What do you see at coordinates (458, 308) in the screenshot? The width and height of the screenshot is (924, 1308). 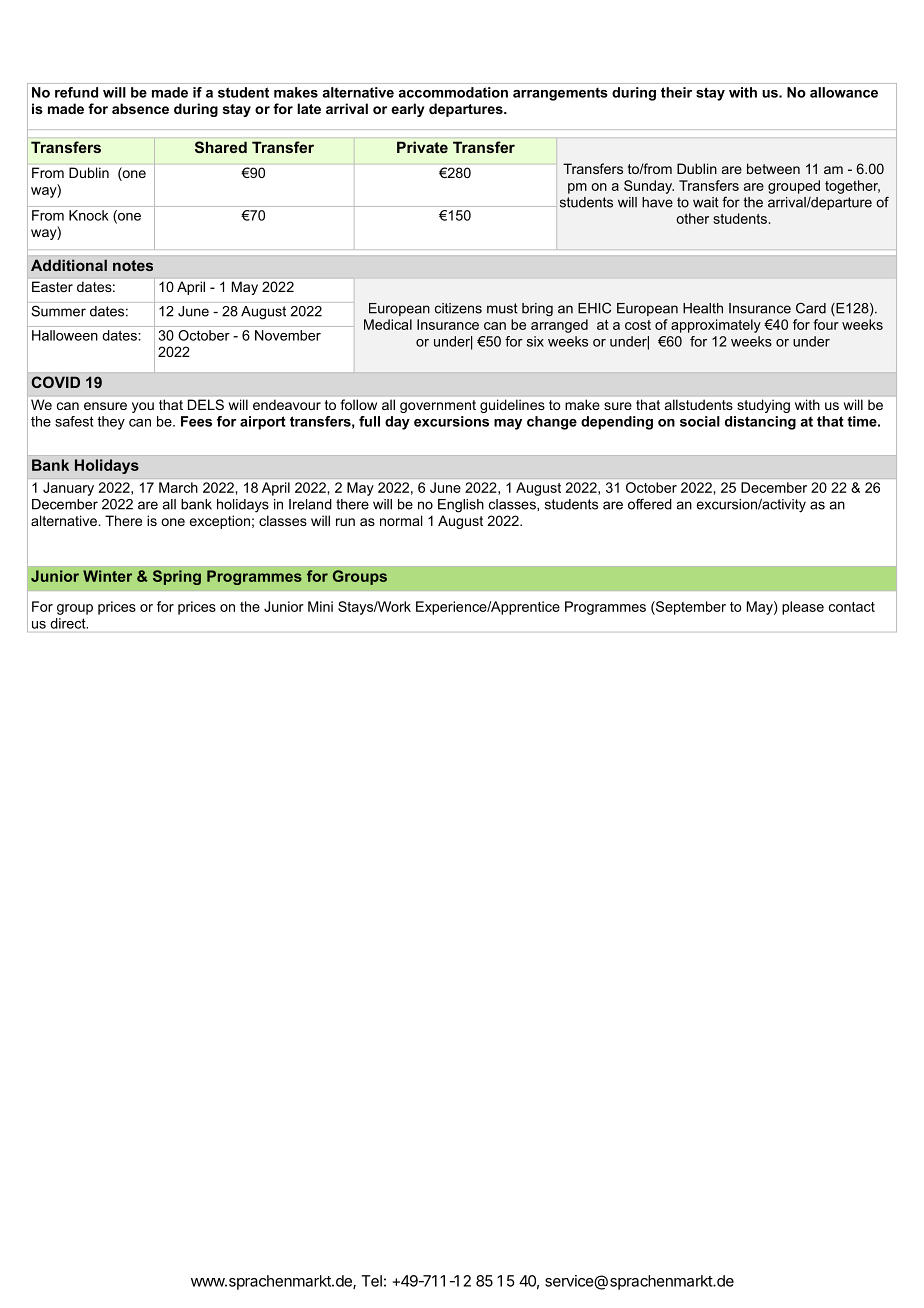 I see `citizens` at bounding box center [458, 308].
